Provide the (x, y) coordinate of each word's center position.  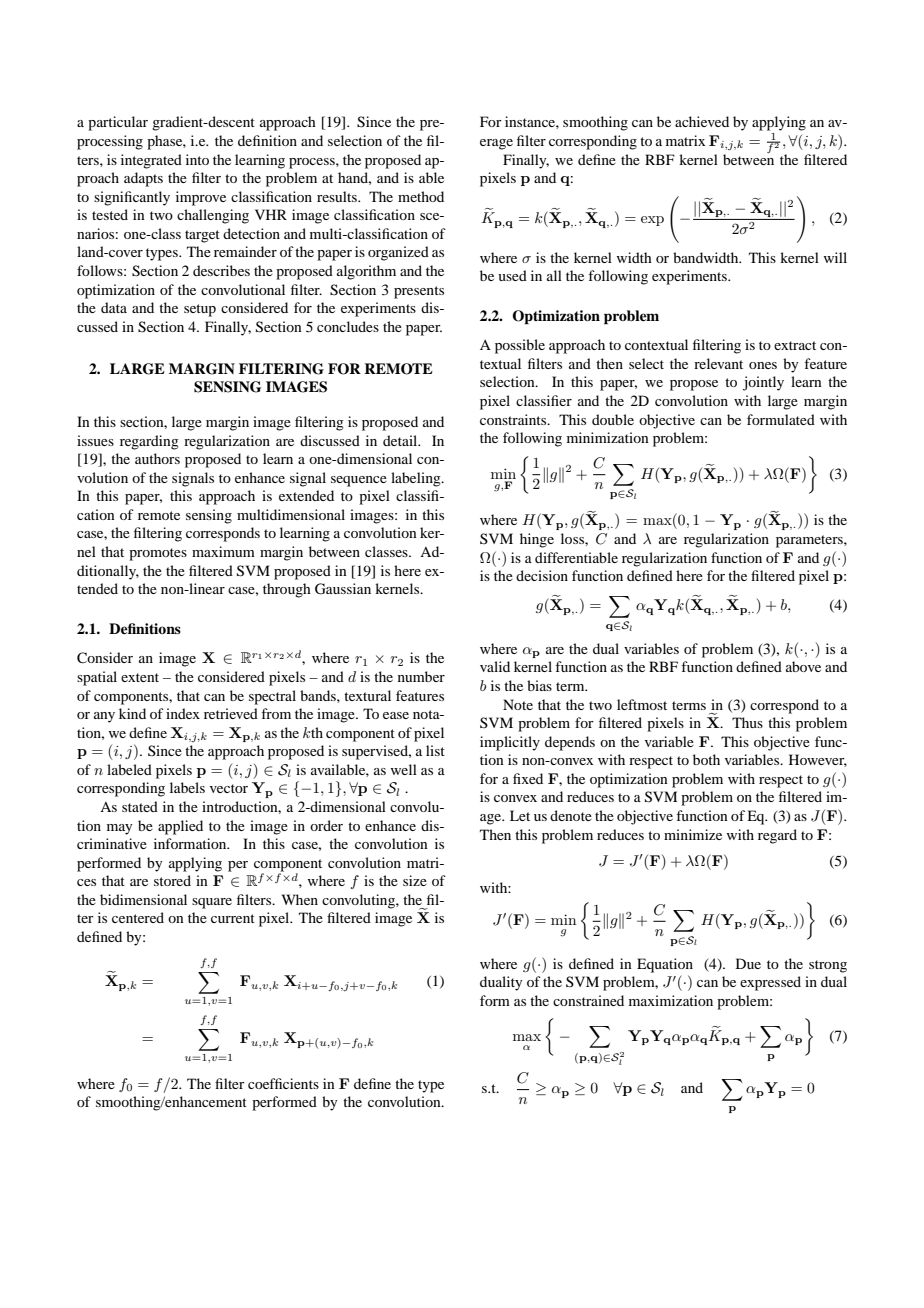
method (421, 196)
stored (172, 880)
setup (200, 310)
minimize (693, 834)
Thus (747, 722)
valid (495, 666)
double (613, 419)
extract (795, 345)
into (197, 159)
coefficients (283, 1083)
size (415, 880)
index (183, 713)
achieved (702, 121)
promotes (158, 554)
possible (520, 346)
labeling (417, 479)
